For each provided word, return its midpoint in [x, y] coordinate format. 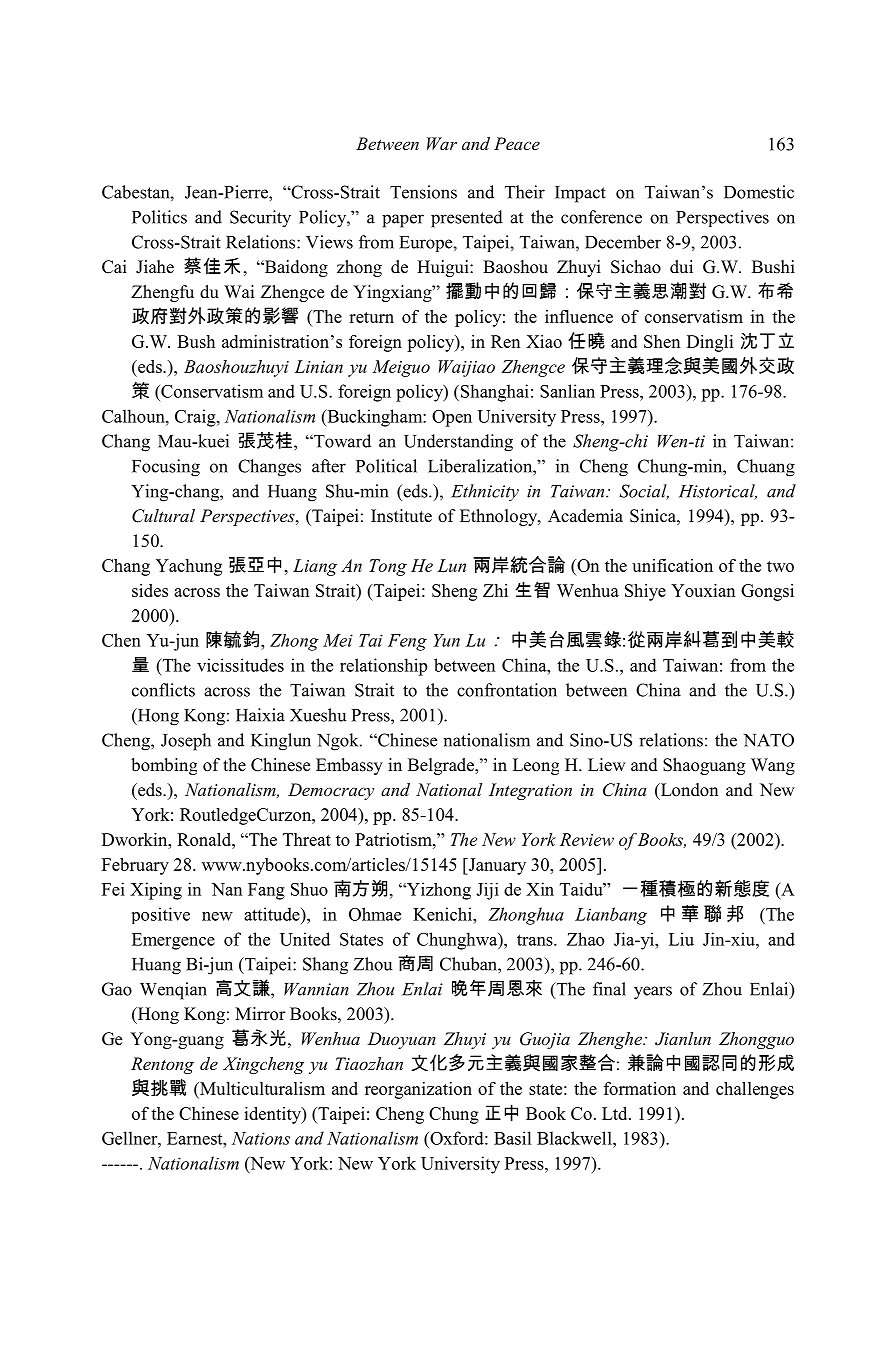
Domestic [759, 192]
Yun [447, 640]
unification [672, 565]
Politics [159, 217]
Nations [261, 1138]
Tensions [423, 192]
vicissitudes [240, 665]
